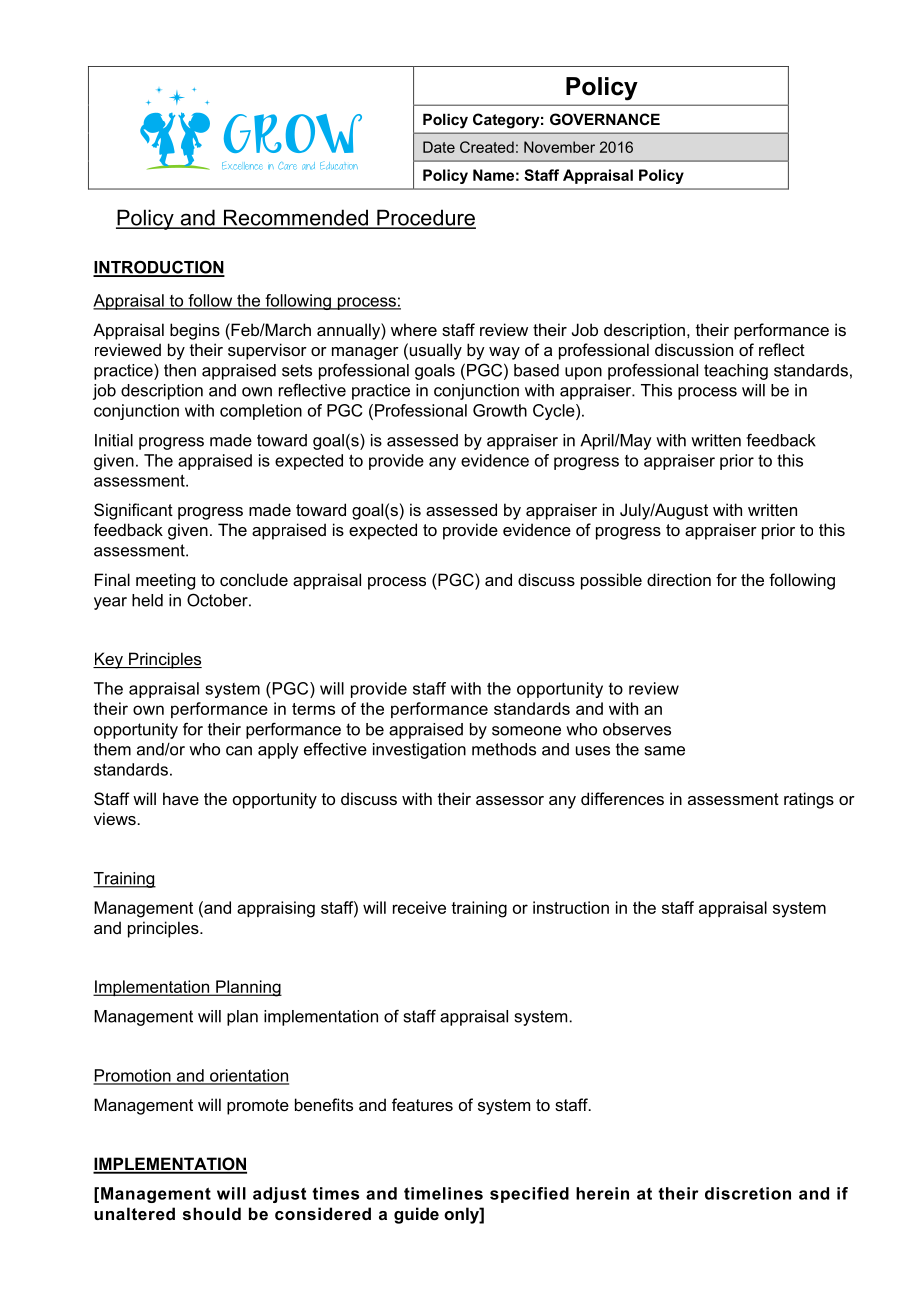  What do you see at coordinates (439, 147) in the screenshot?
I see `Date` at bounding box center [439, 147].
